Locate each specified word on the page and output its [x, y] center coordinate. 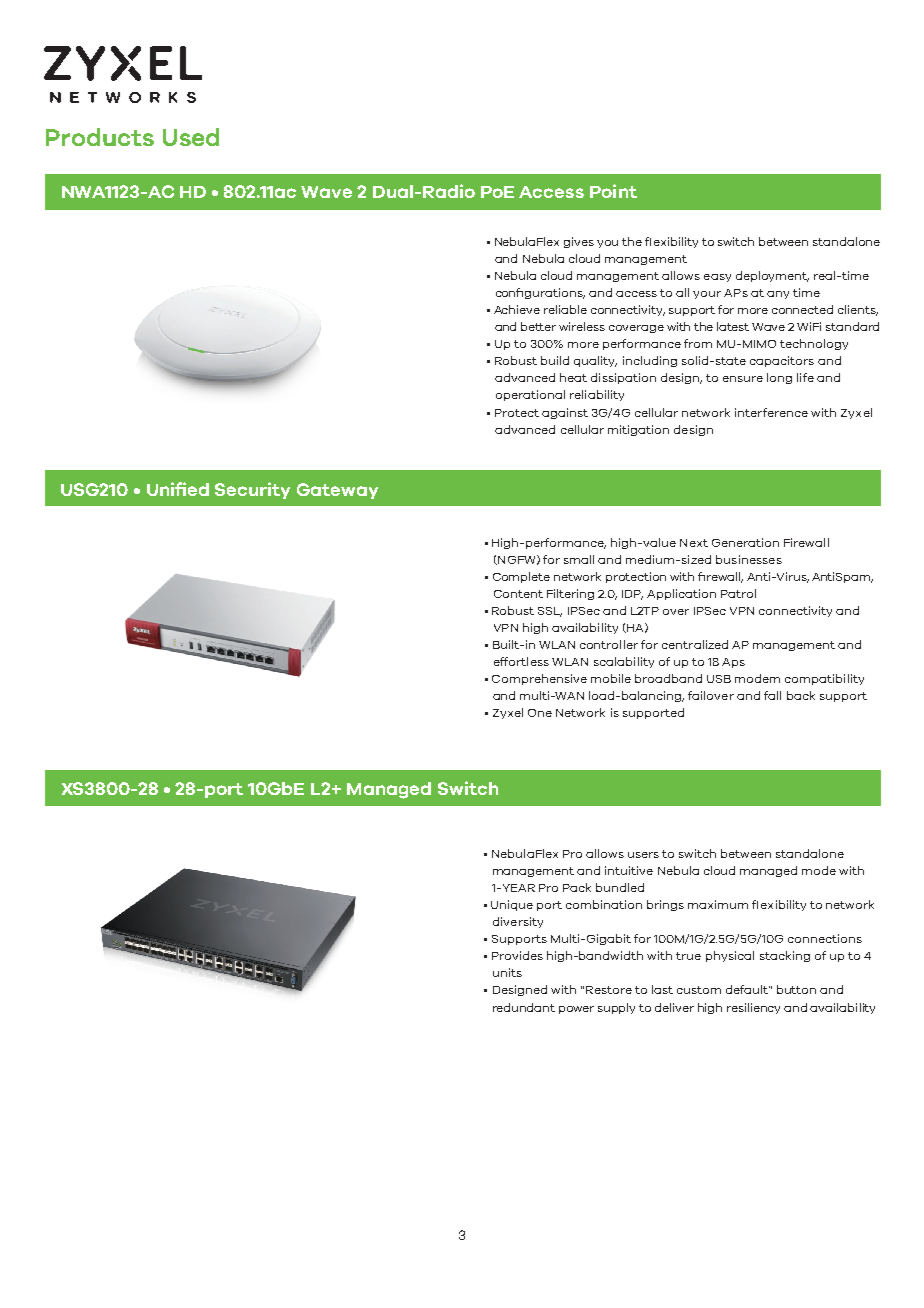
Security [252, 490]
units [507, 972]
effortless [521, 661]
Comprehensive [539, 679]
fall [772, 695]
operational [530, 395]
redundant [524, 1007]
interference [771, 412]
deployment [772, 276]
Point [613, 191]
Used [191, 137]
